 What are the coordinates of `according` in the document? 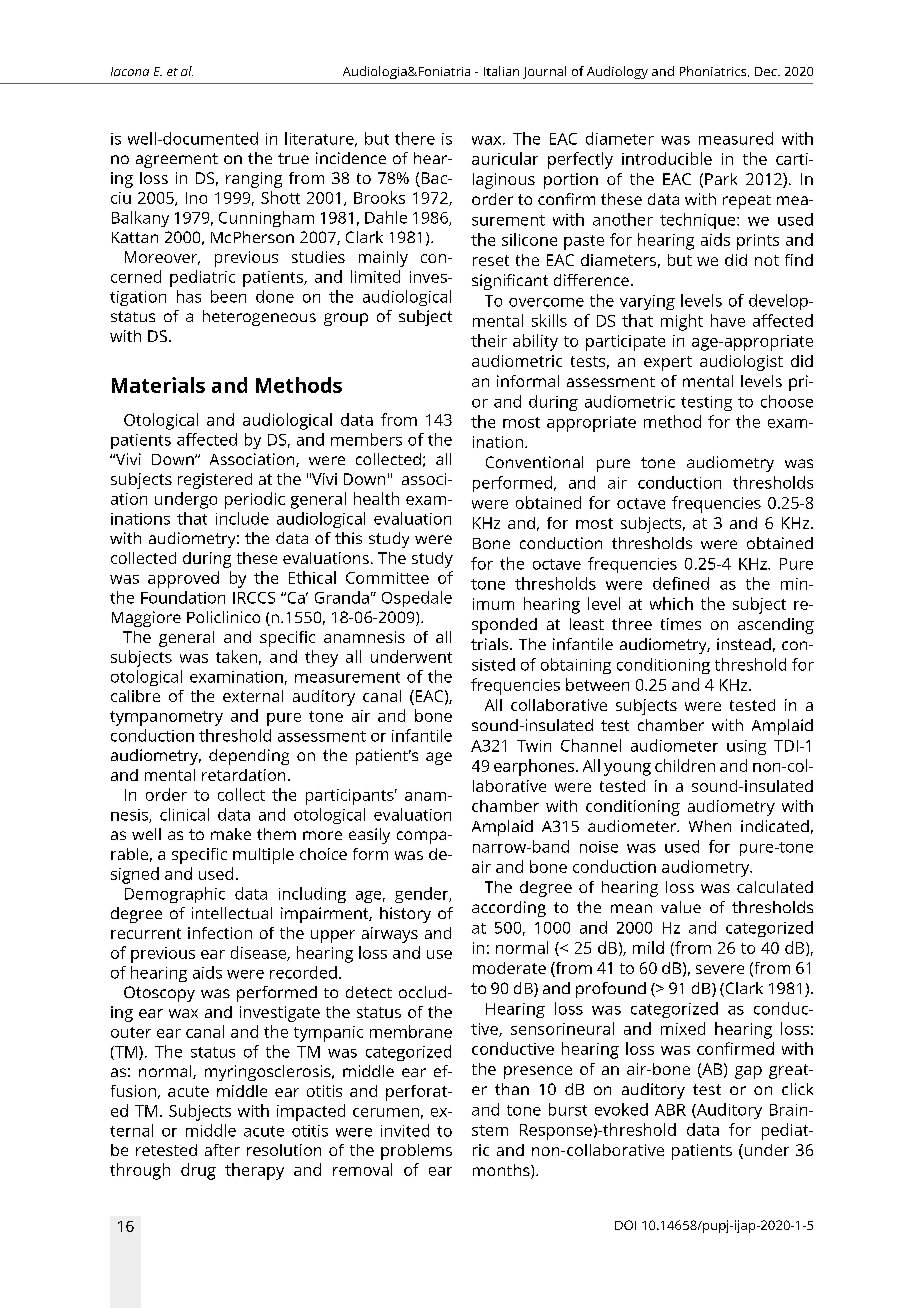 It's located at (509, 909).
